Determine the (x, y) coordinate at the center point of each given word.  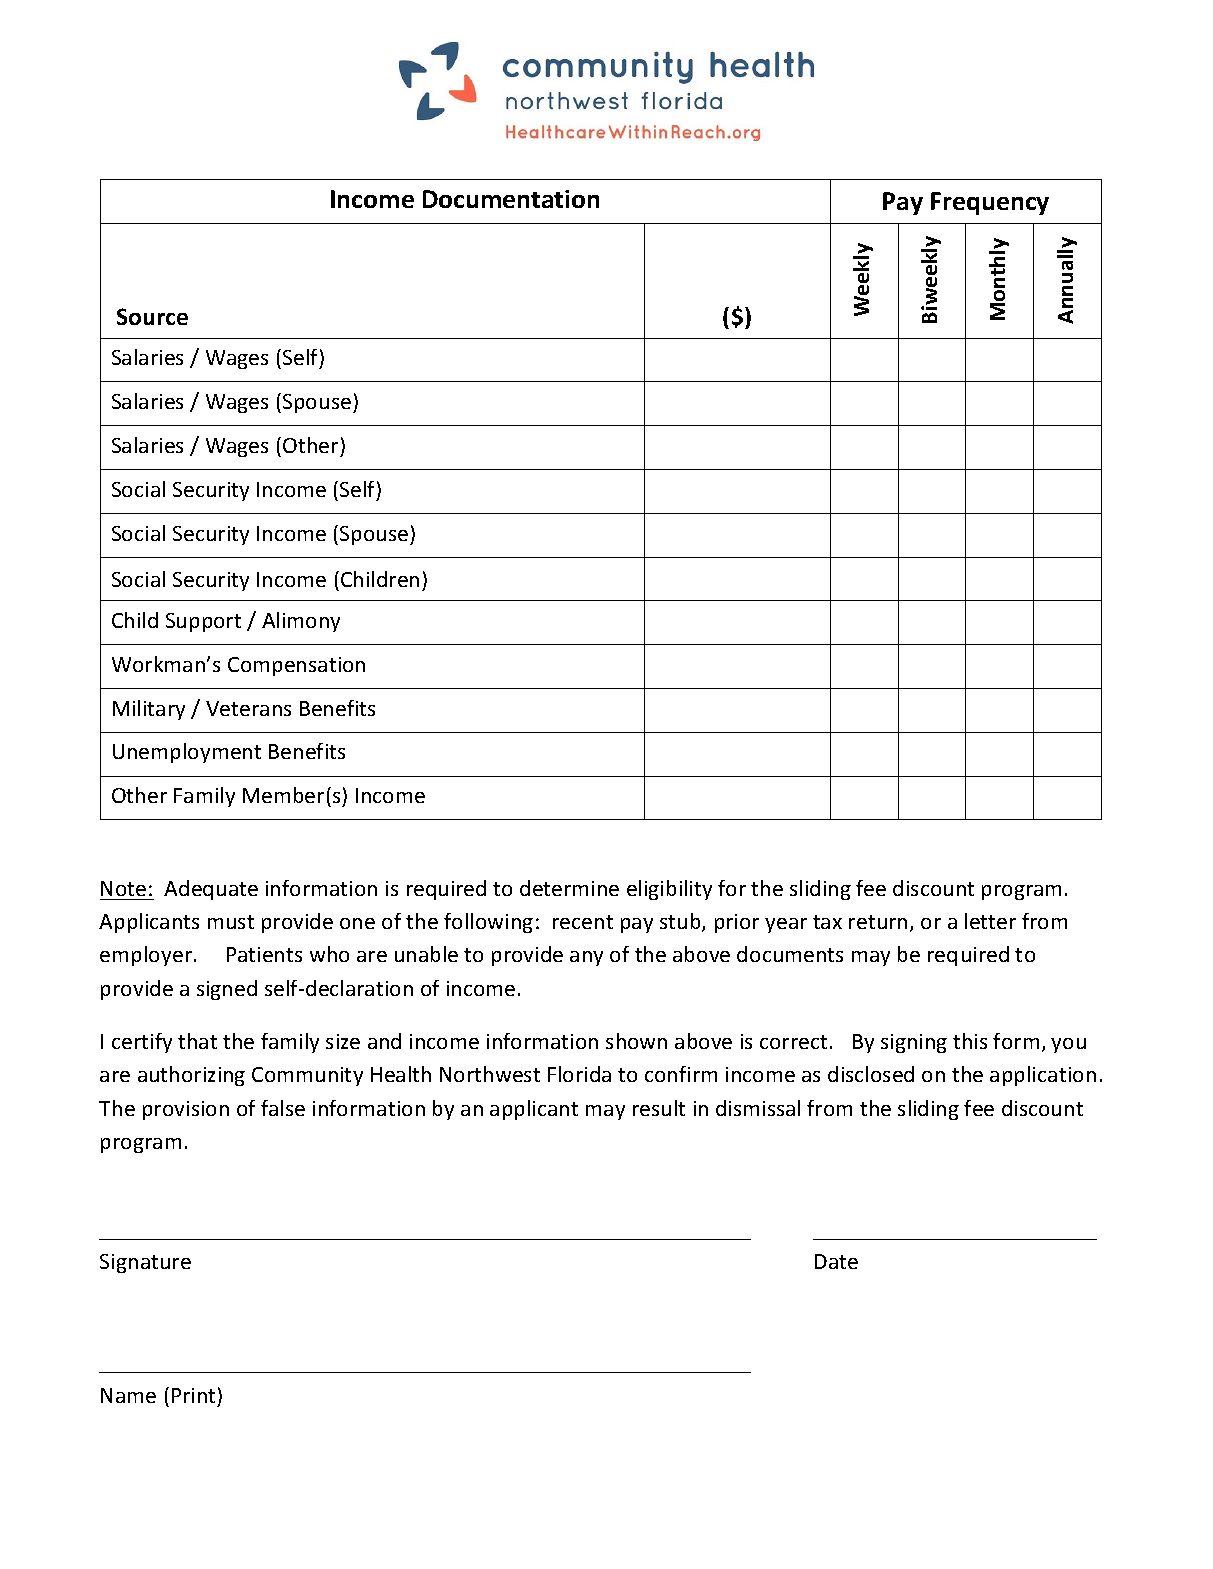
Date (836, 1261)
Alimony (301, 622)
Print (193, 1395)
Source (152, 316)
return (878, 922)
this (970, 1041)
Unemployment (187, 753)
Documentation (511, 199)
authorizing (191, 1076)
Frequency (990, 203)
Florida (579, 1074)
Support (203, 622)
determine (569, 888)
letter (990, 921)
